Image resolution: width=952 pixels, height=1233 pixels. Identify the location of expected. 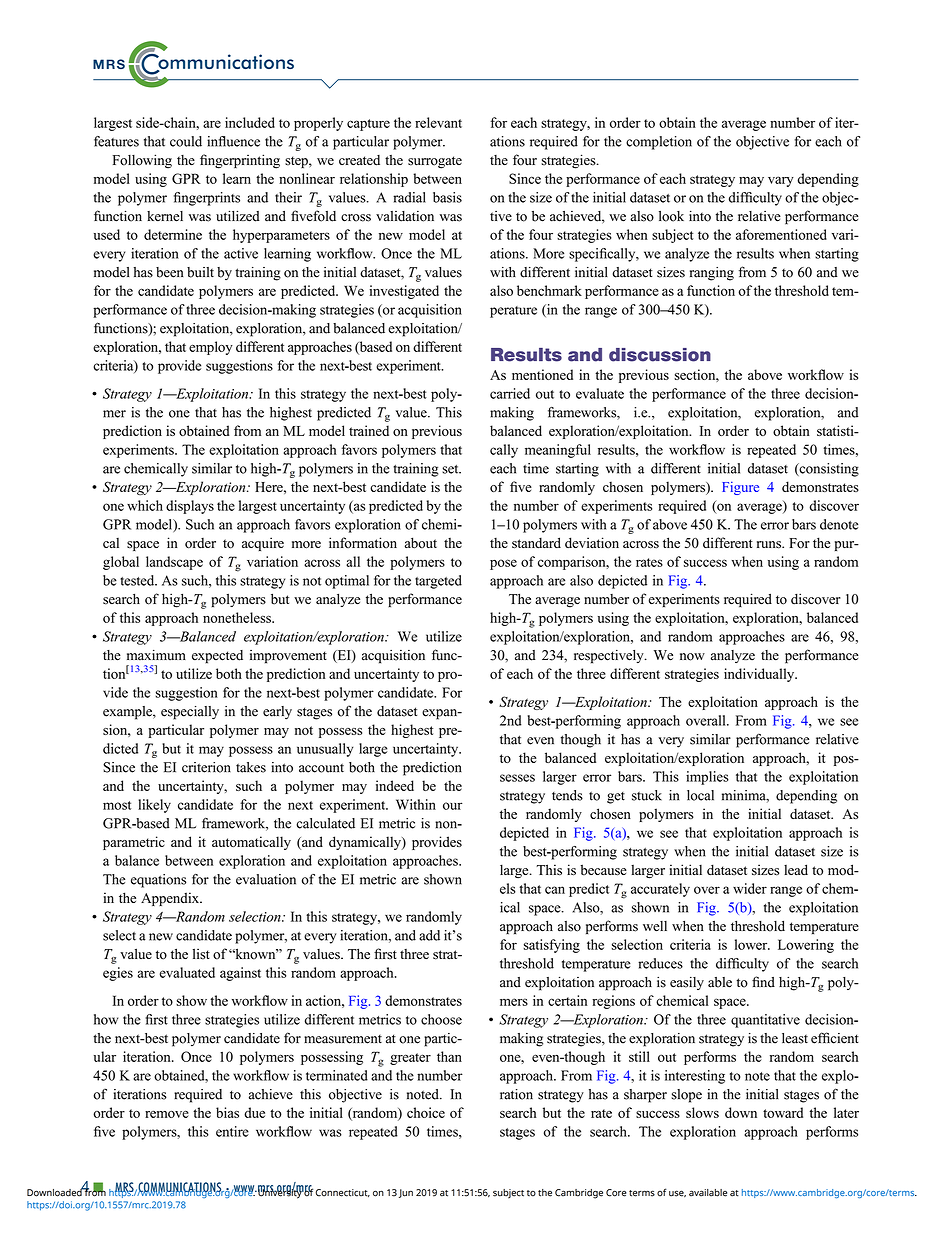
(217, 657).
